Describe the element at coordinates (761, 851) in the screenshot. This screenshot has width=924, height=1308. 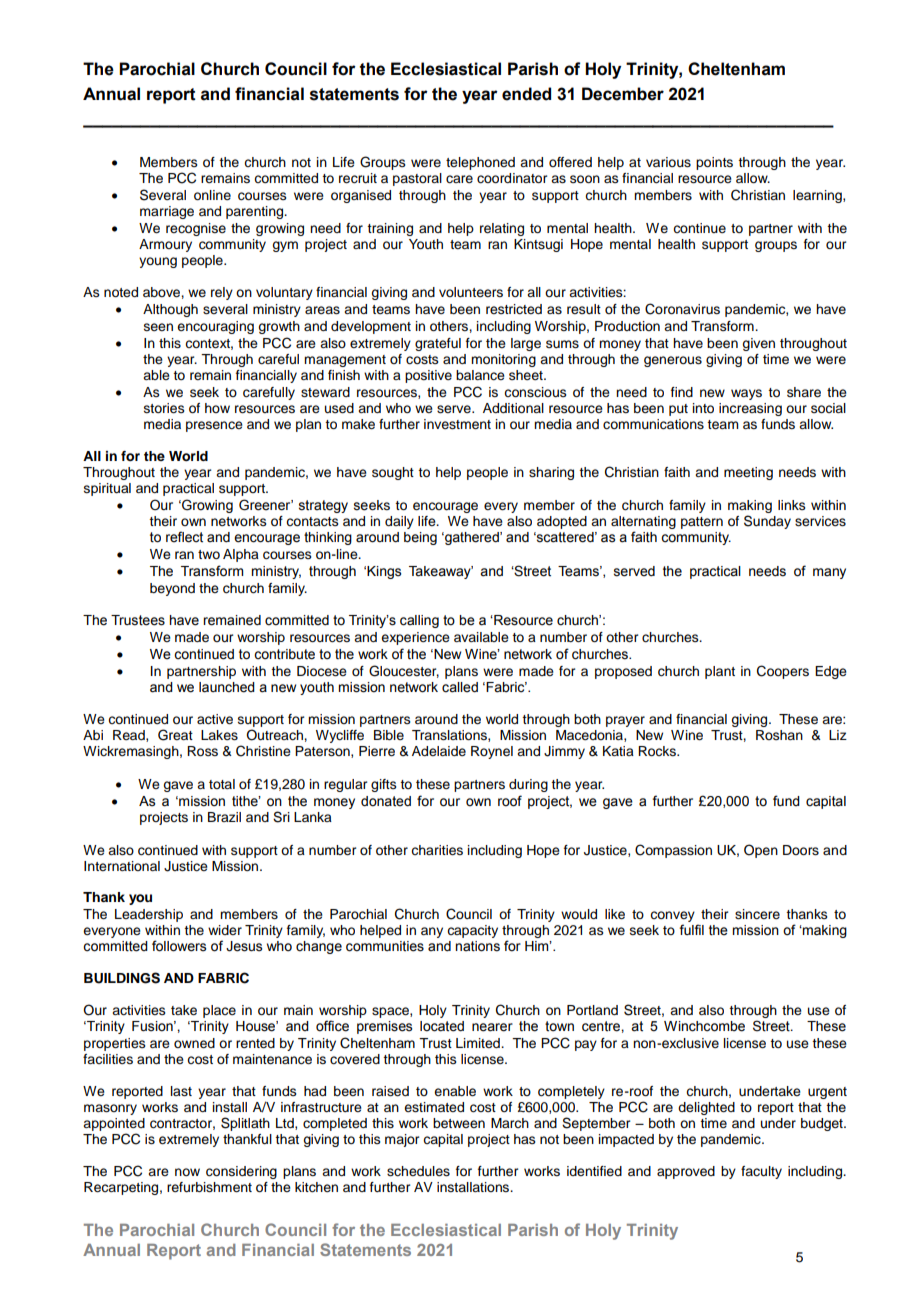
I see `Open` at that location.
